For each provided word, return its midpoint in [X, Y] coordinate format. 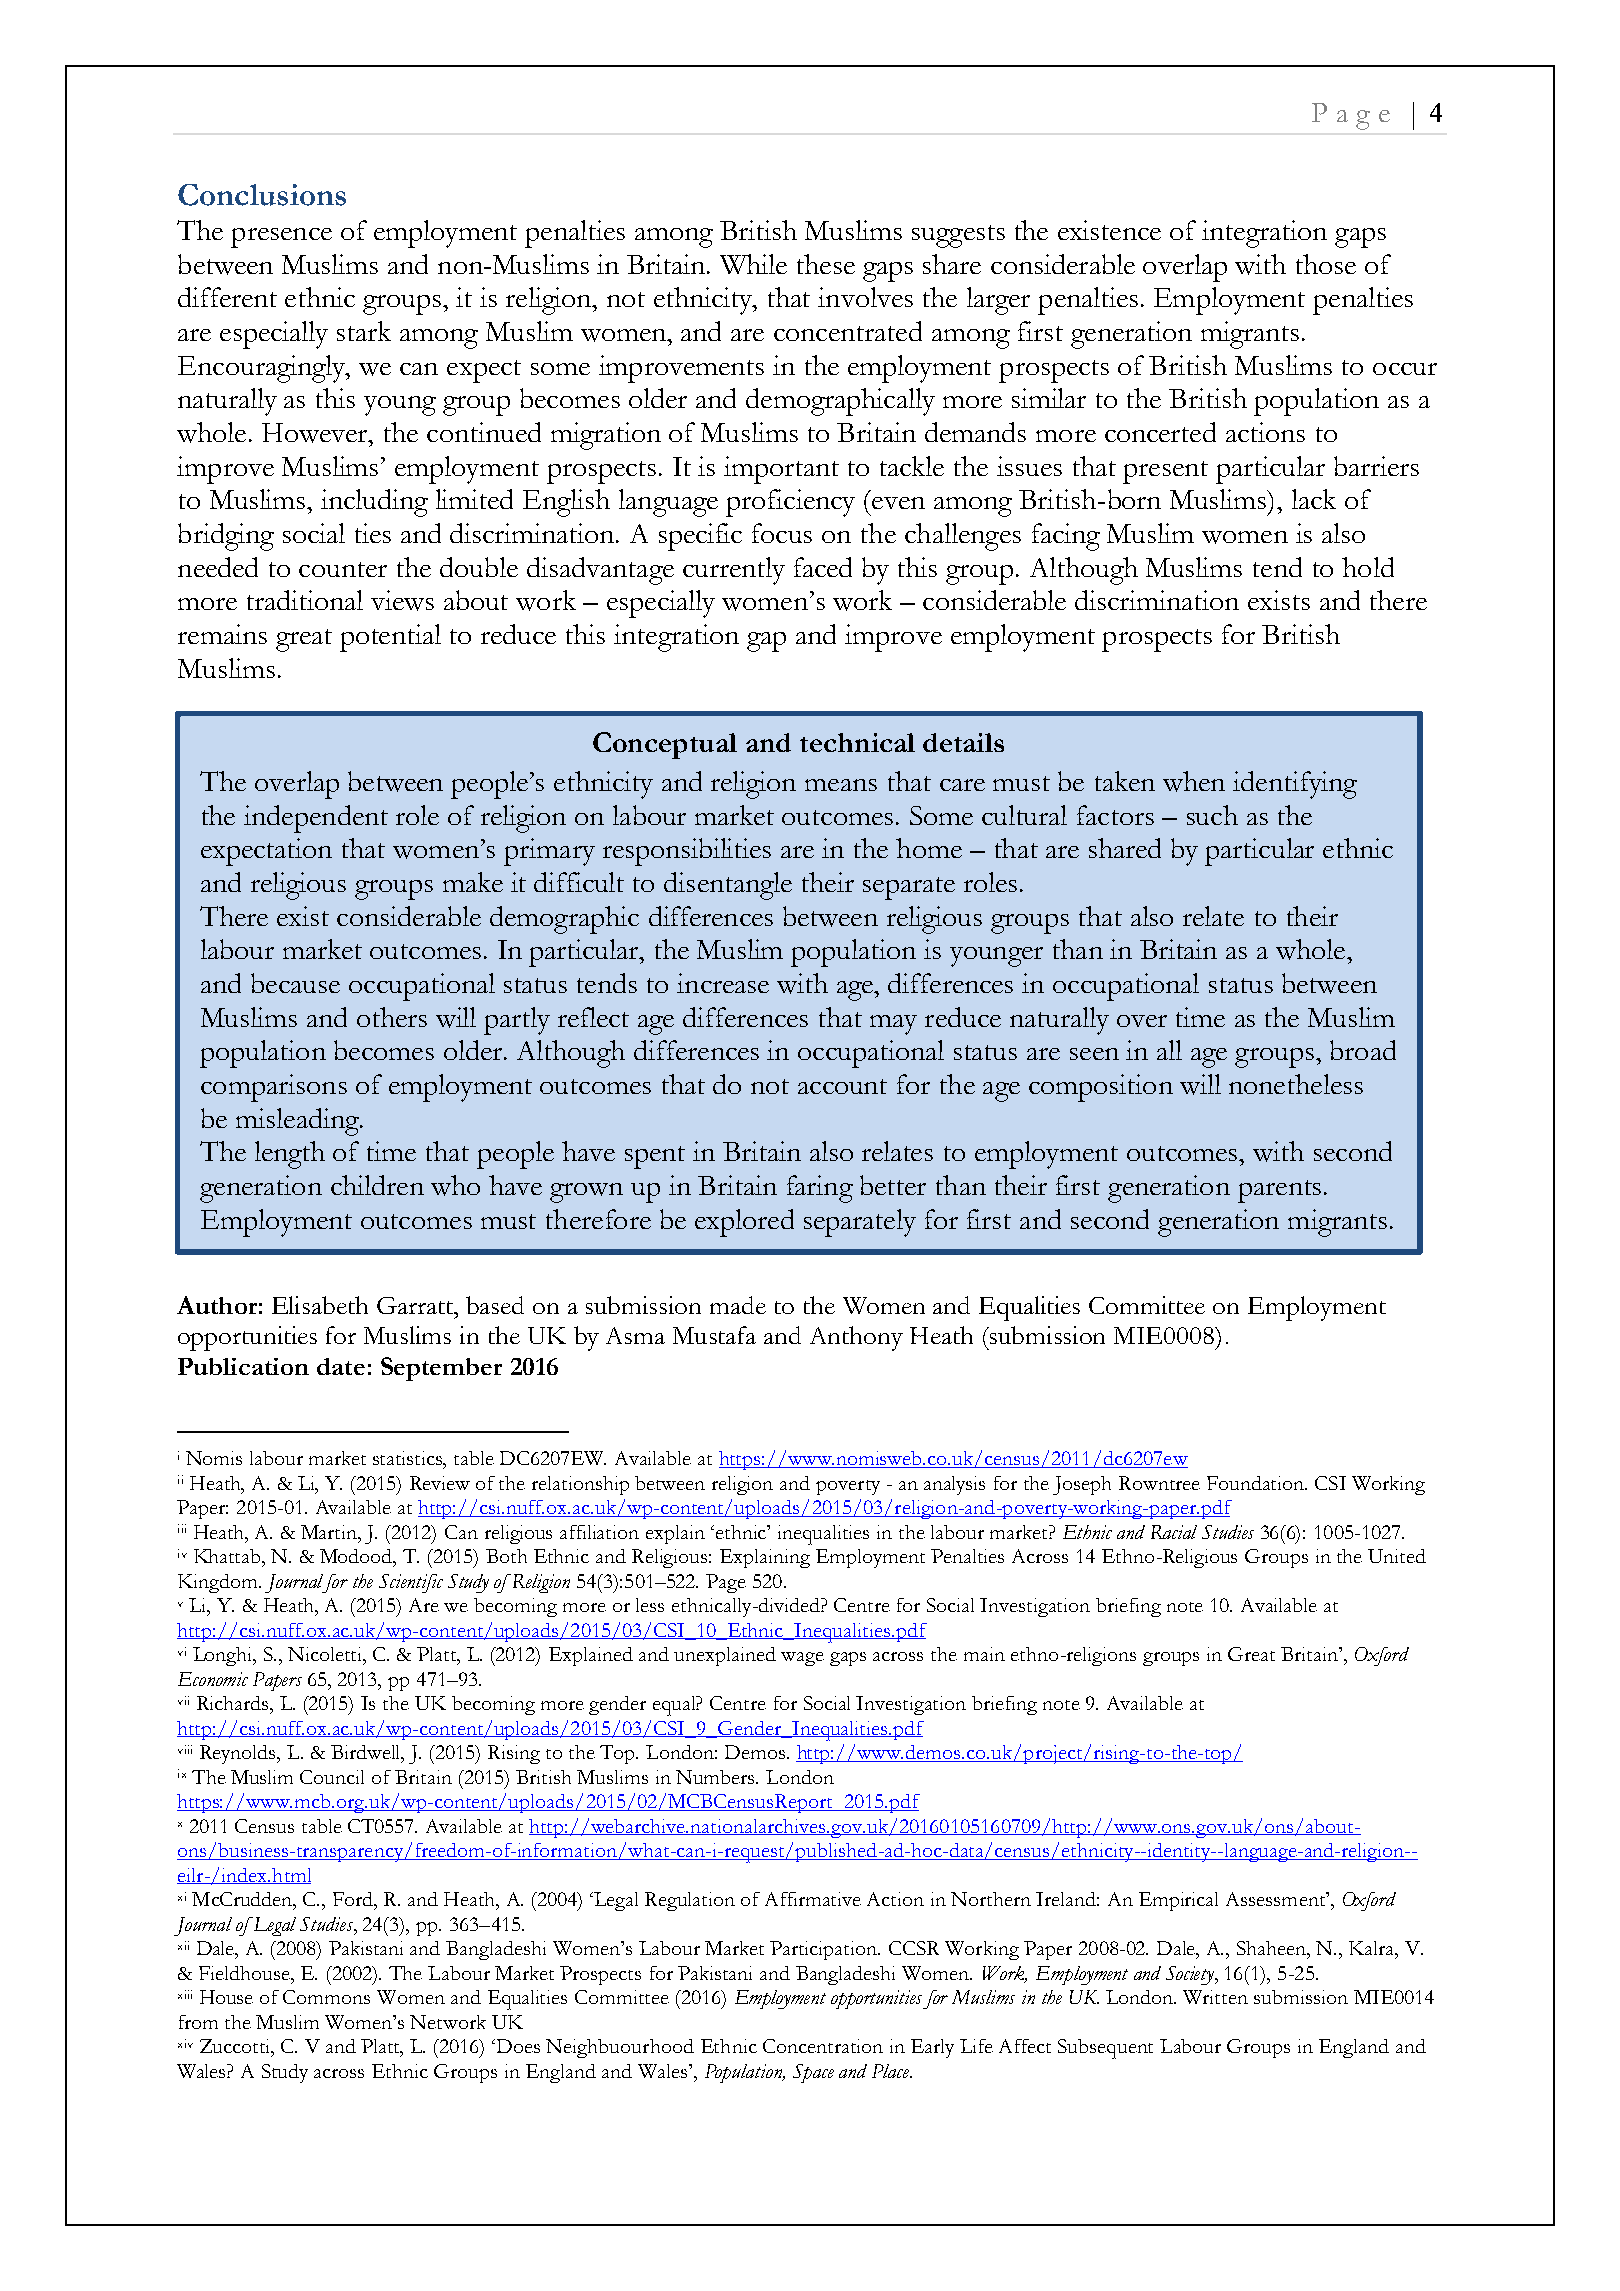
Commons [326, 1997]
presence [281, 238]
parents [1279, 1191]
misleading [298, 1122]
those [1326, 264]
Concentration [823, 2046]
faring [820, 1189]
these [826, 264]
